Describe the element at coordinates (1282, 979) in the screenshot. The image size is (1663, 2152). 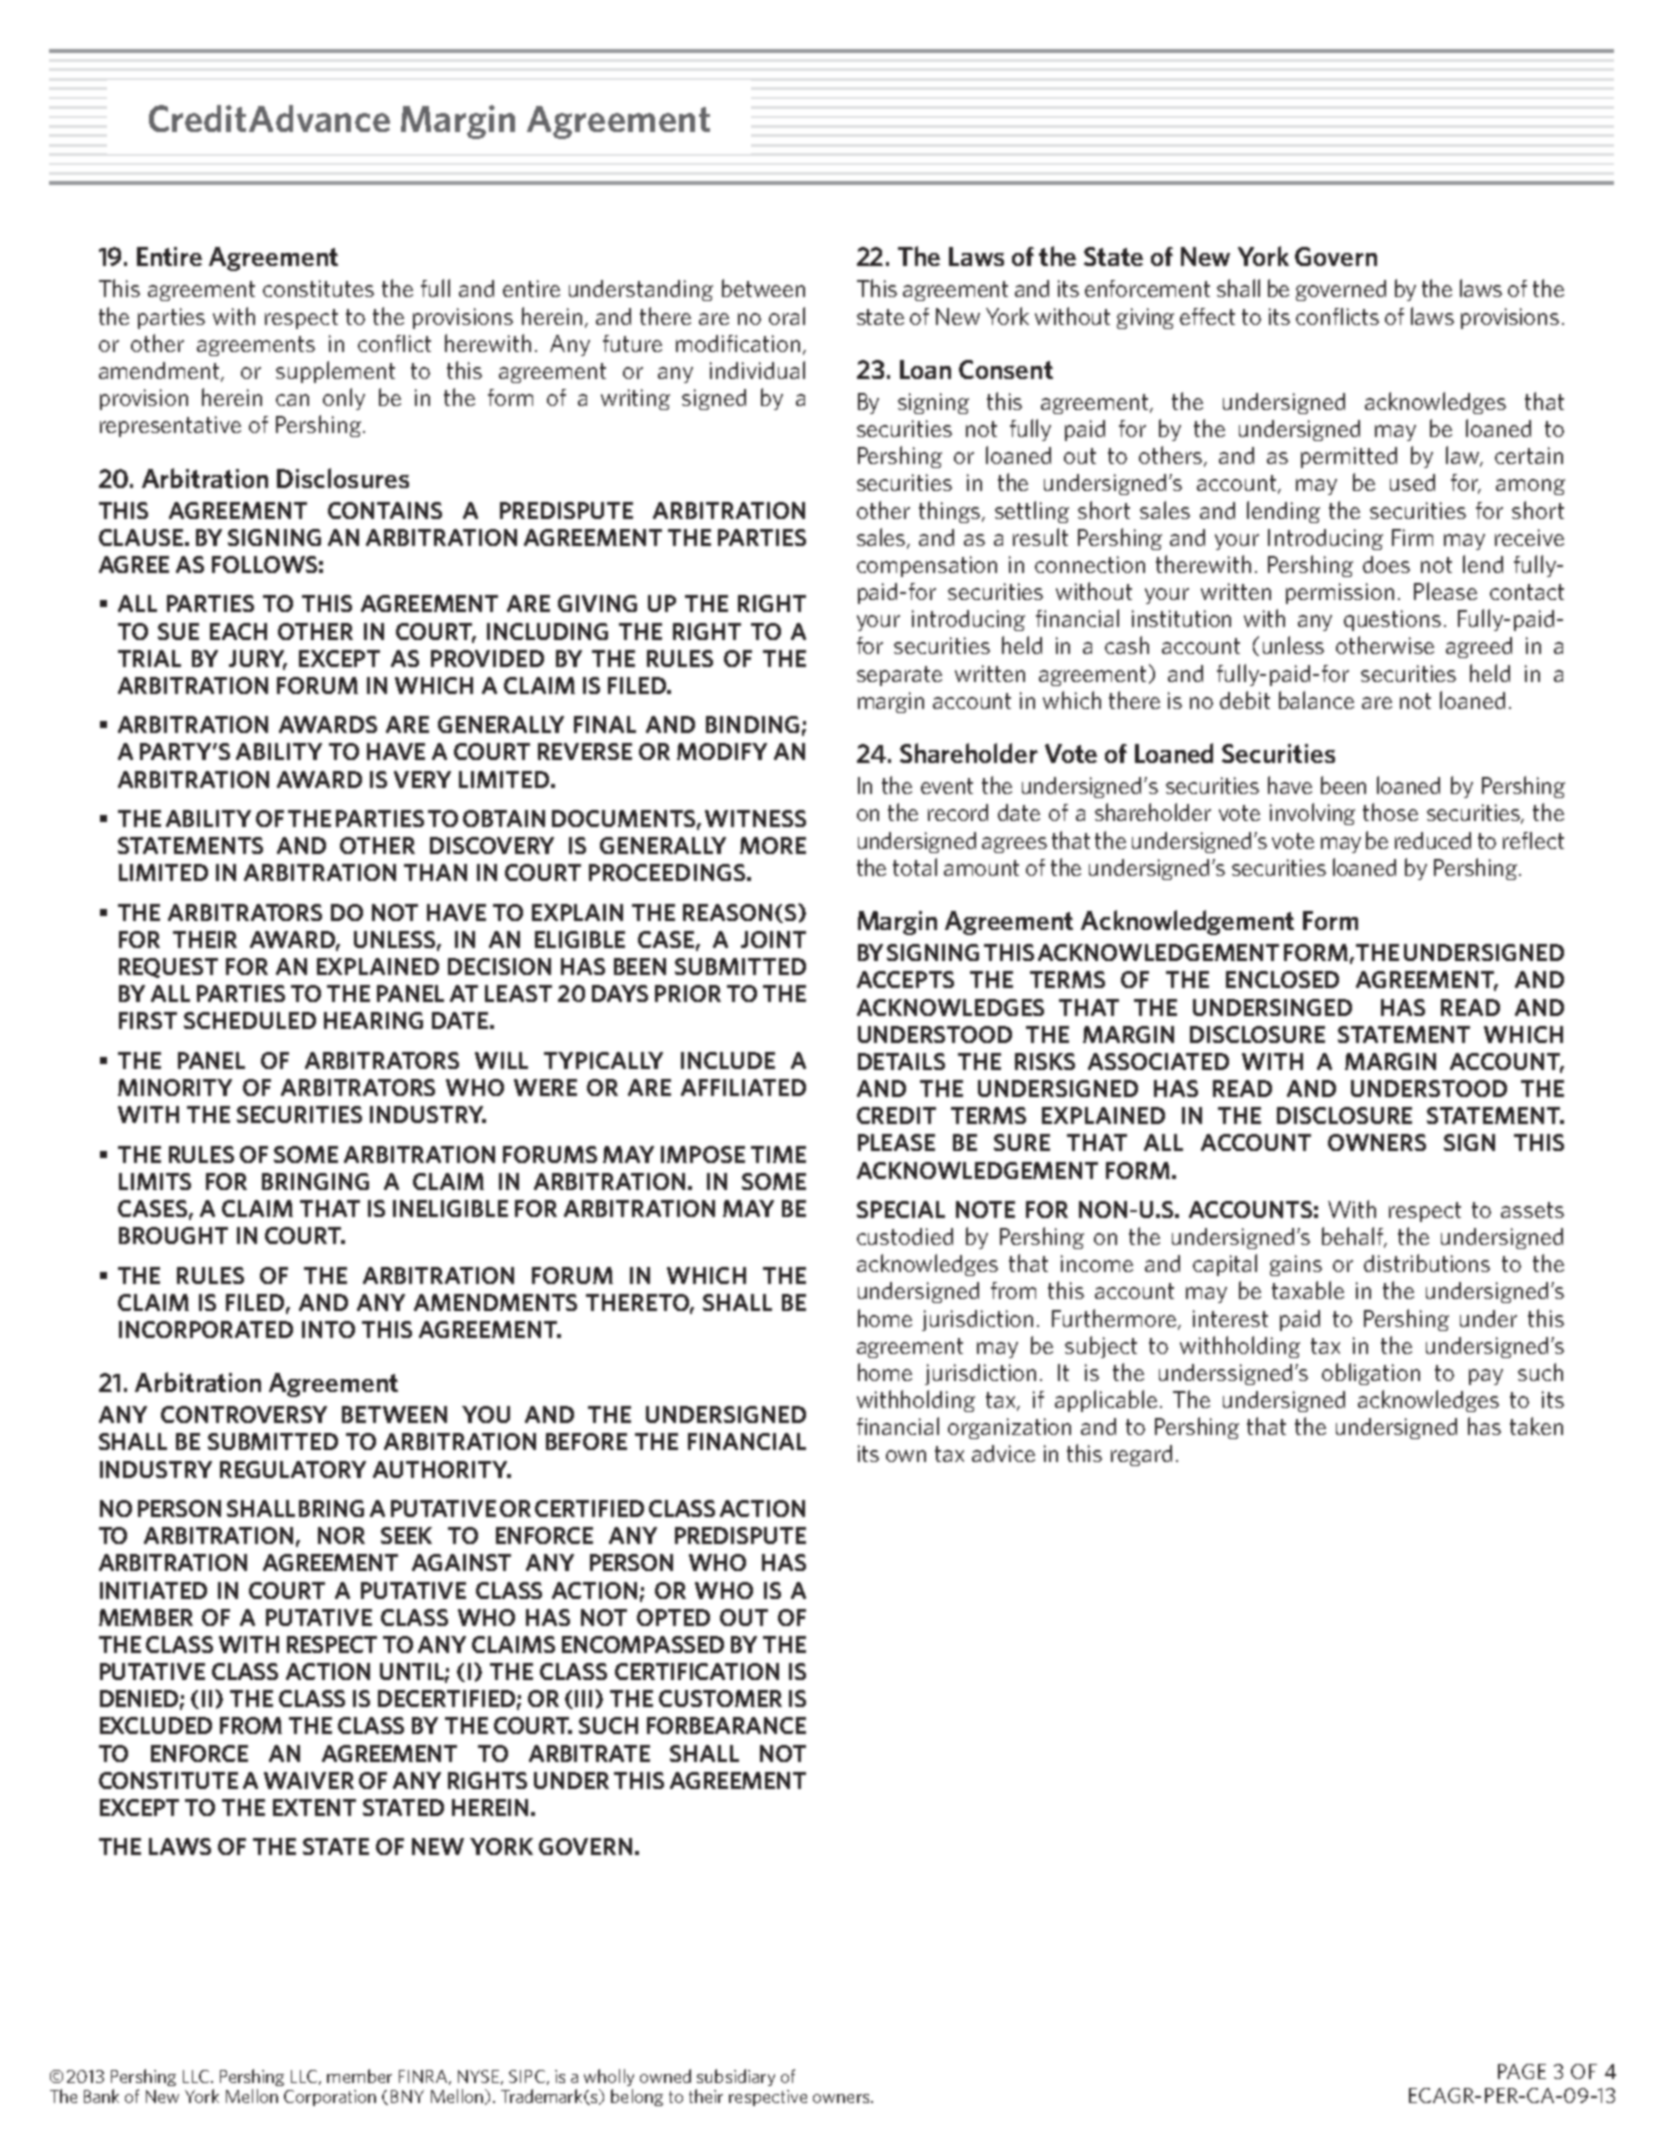
I see `ENCLOSED` at that location.
